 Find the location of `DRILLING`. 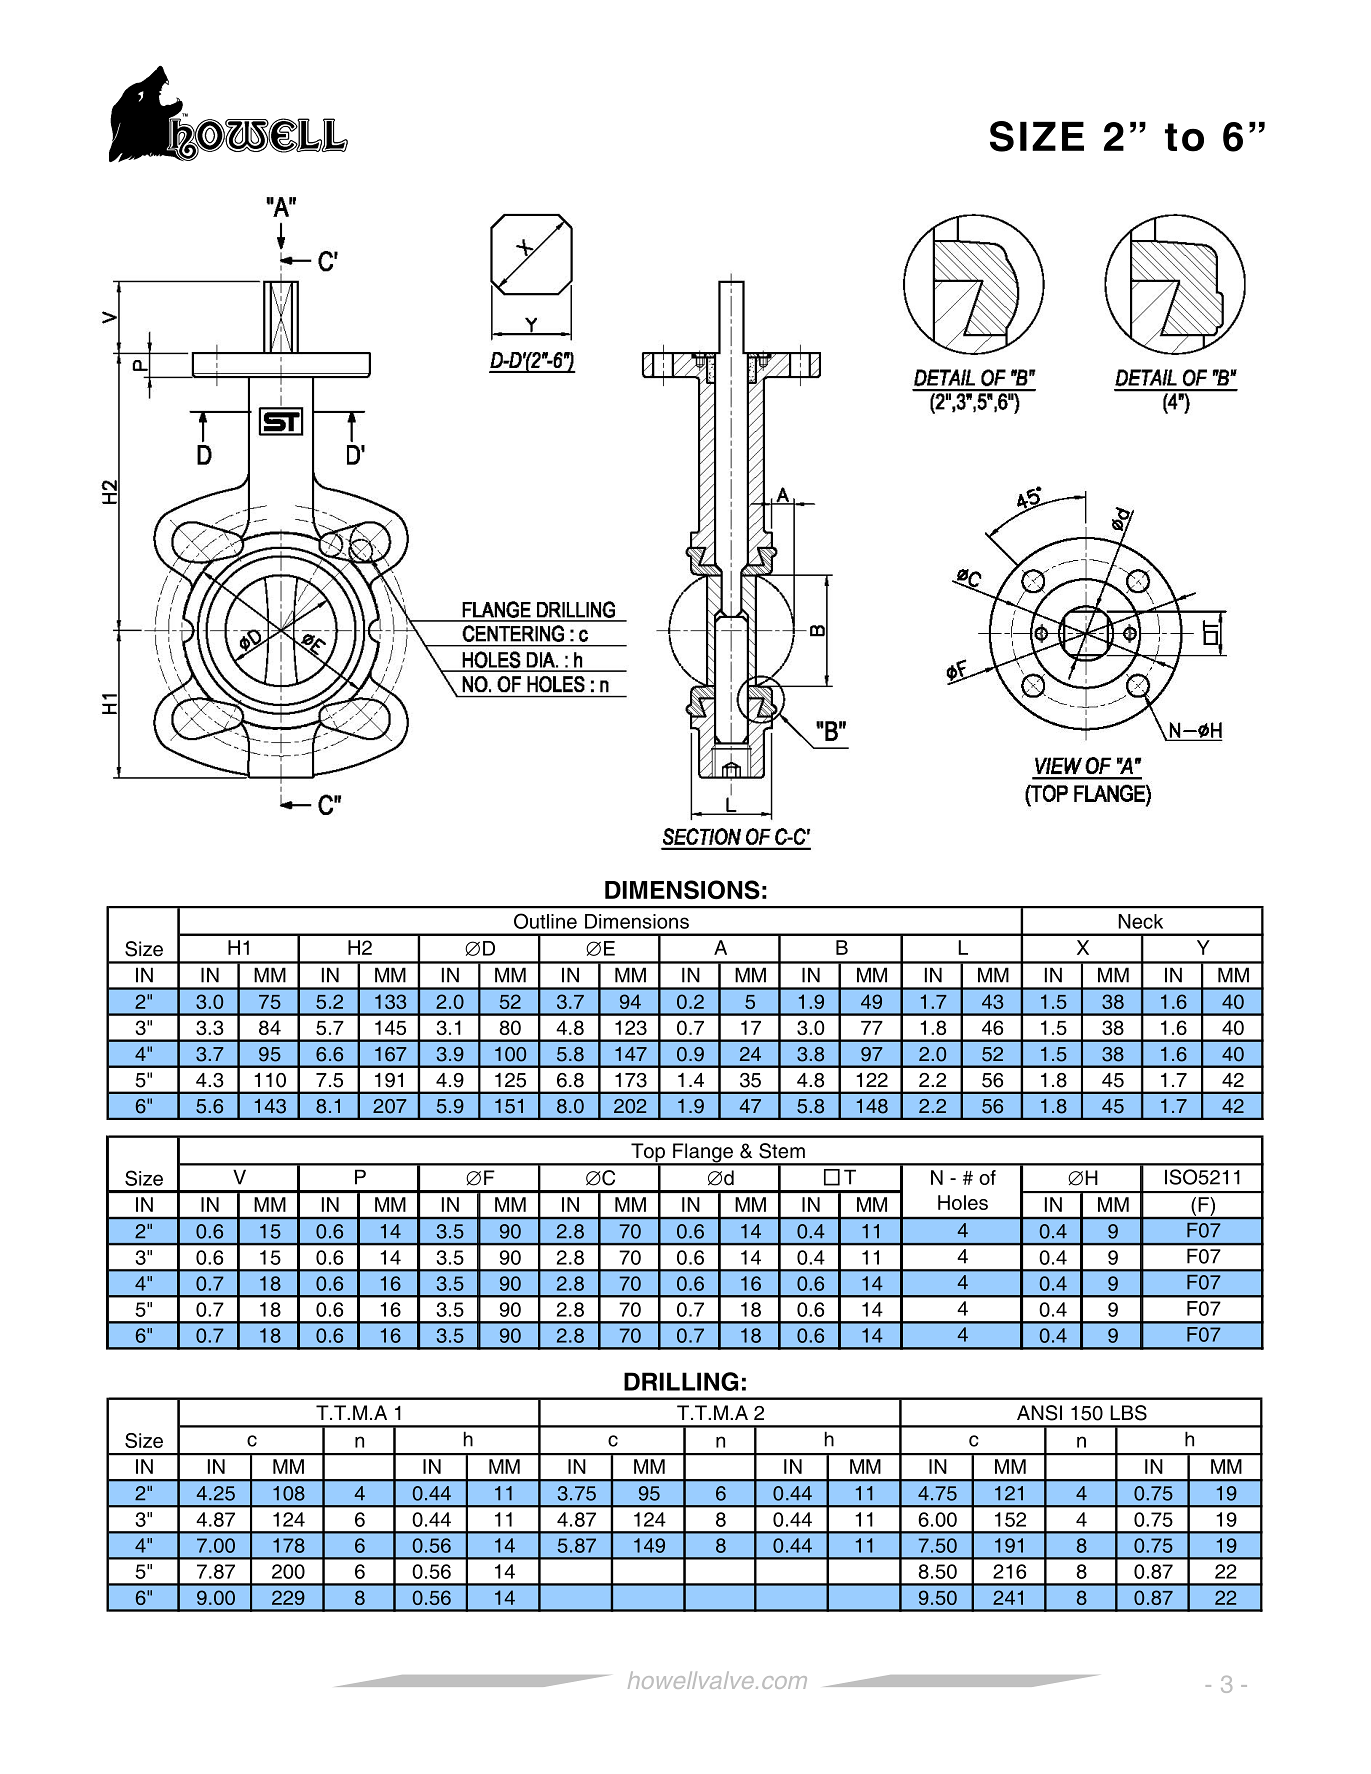

DRILLING is located at coordinates (681, 1381).
